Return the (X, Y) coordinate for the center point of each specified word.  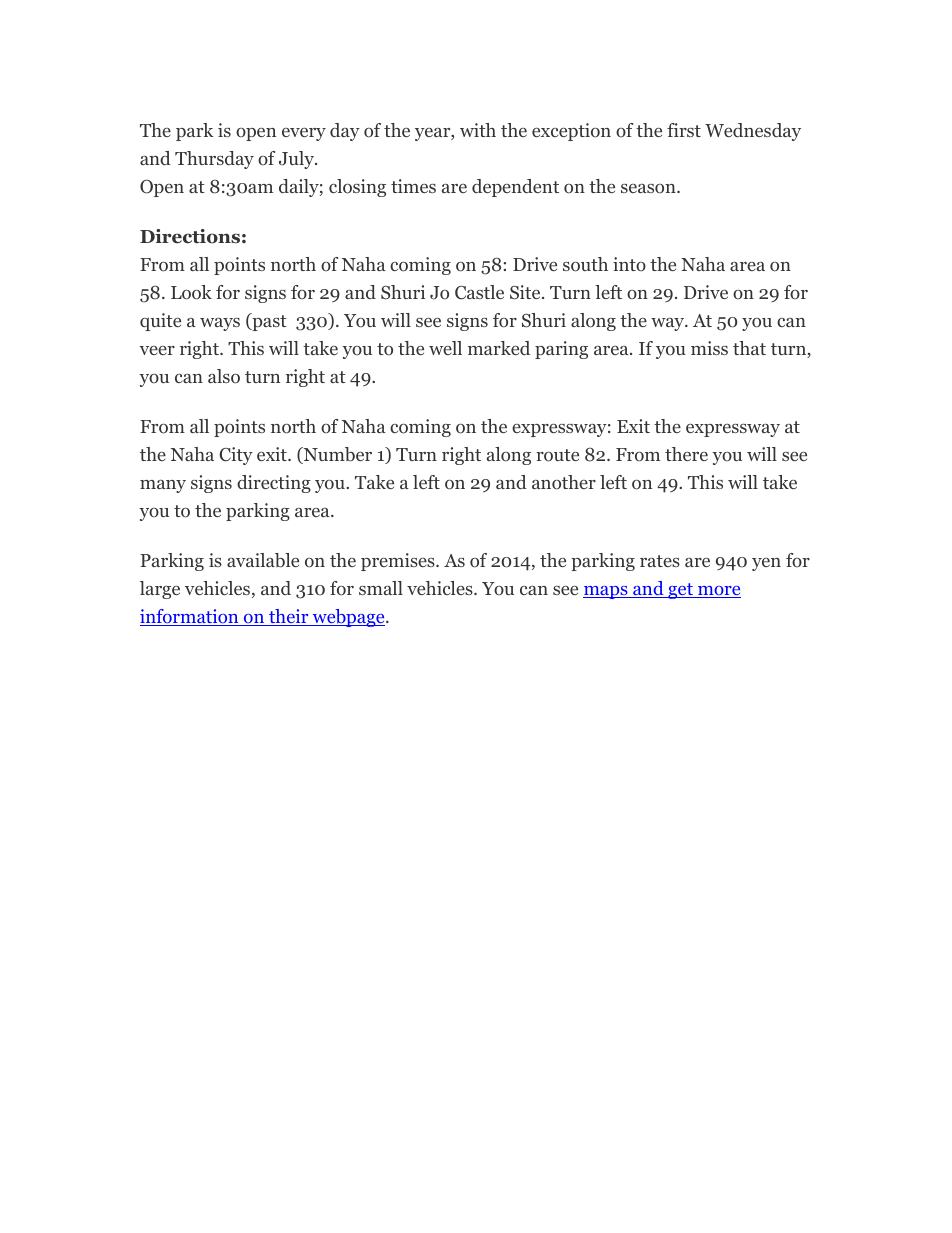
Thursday (214, 160)
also (224, 376)
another (564, 482)
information (190, 617)
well (445, 348)
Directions (190, 236)
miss (709, 348)
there (686, 454)
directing (274, 484)
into (629, 264)
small (381, 588)
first (684, 130)
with (478, 130)
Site (526, 292)
